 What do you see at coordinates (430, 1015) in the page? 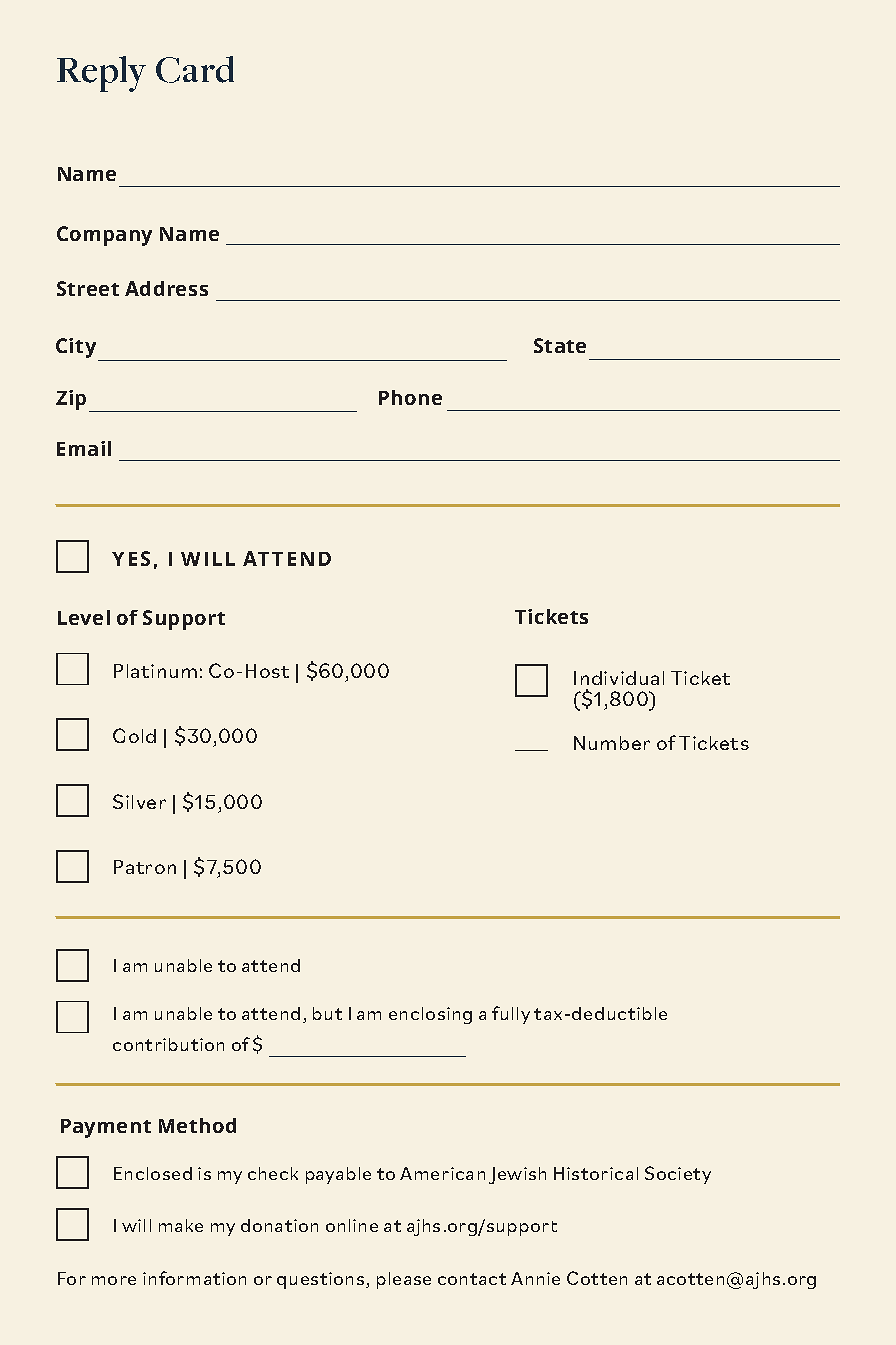
I see `enclosing` at bounding box center [430, 1015].
